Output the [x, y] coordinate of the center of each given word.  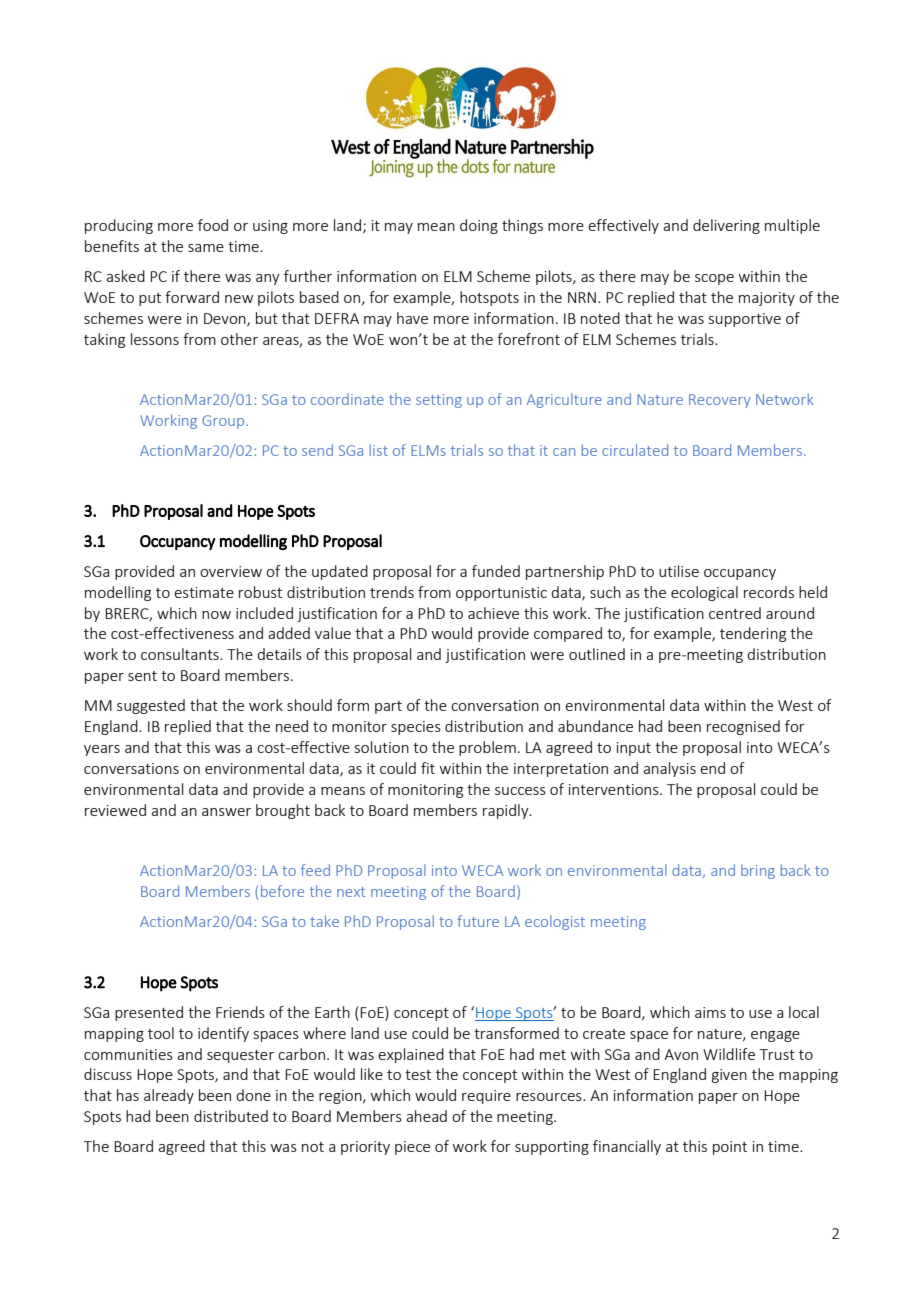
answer [226, 812]
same [206, 248]
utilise [679, 571]
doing [479, 226]
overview [231, 571]
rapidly [507, 811]
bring [758, 871]
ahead [426, 1116]
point [730, 1148]
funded [496, 571]
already [169, 1096]
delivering [726, 226]
